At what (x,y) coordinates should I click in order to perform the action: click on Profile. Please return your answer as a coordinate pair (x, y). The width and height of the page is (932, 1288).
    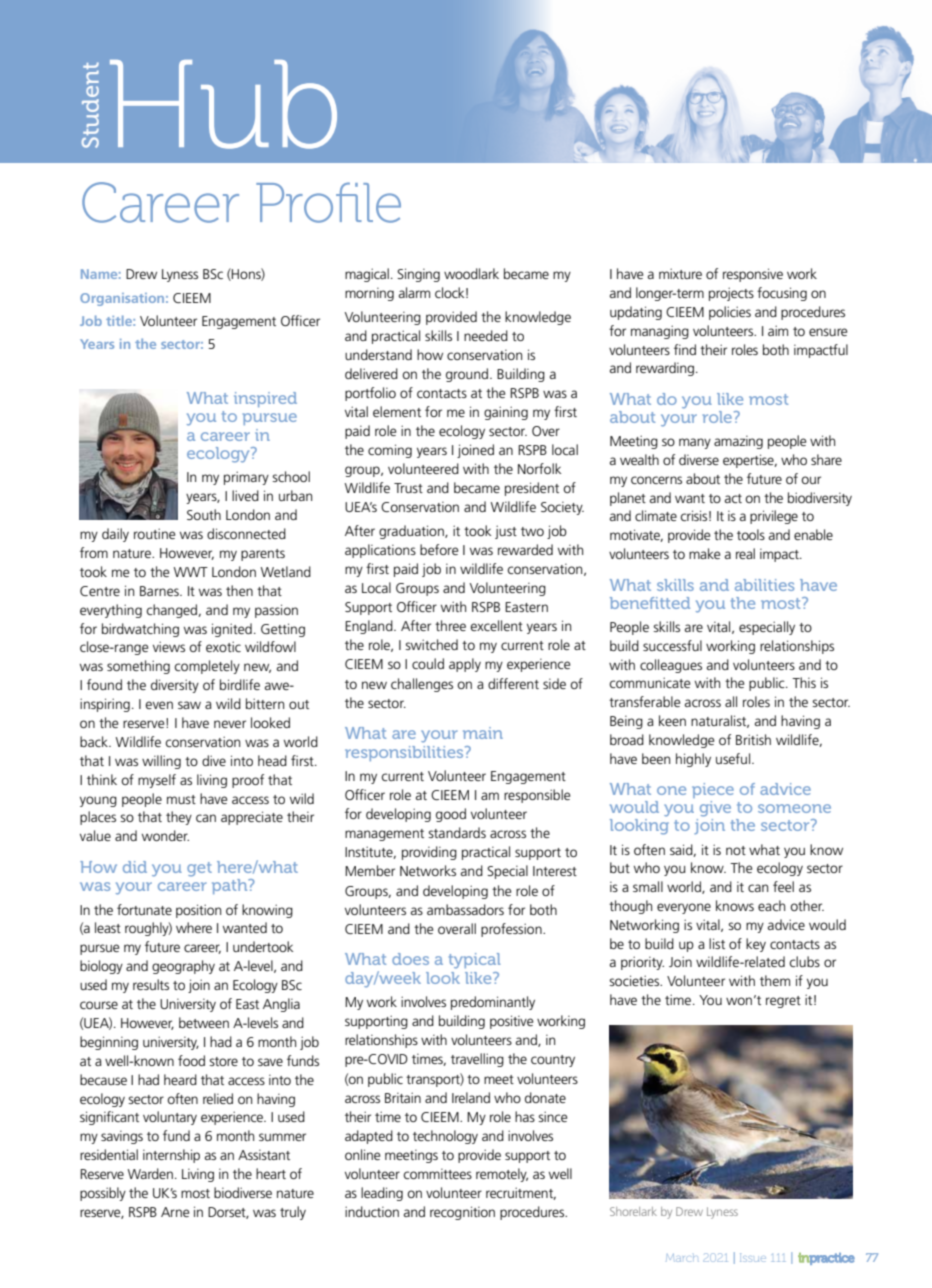
    Looking at the image, I should click on (328, 202).
